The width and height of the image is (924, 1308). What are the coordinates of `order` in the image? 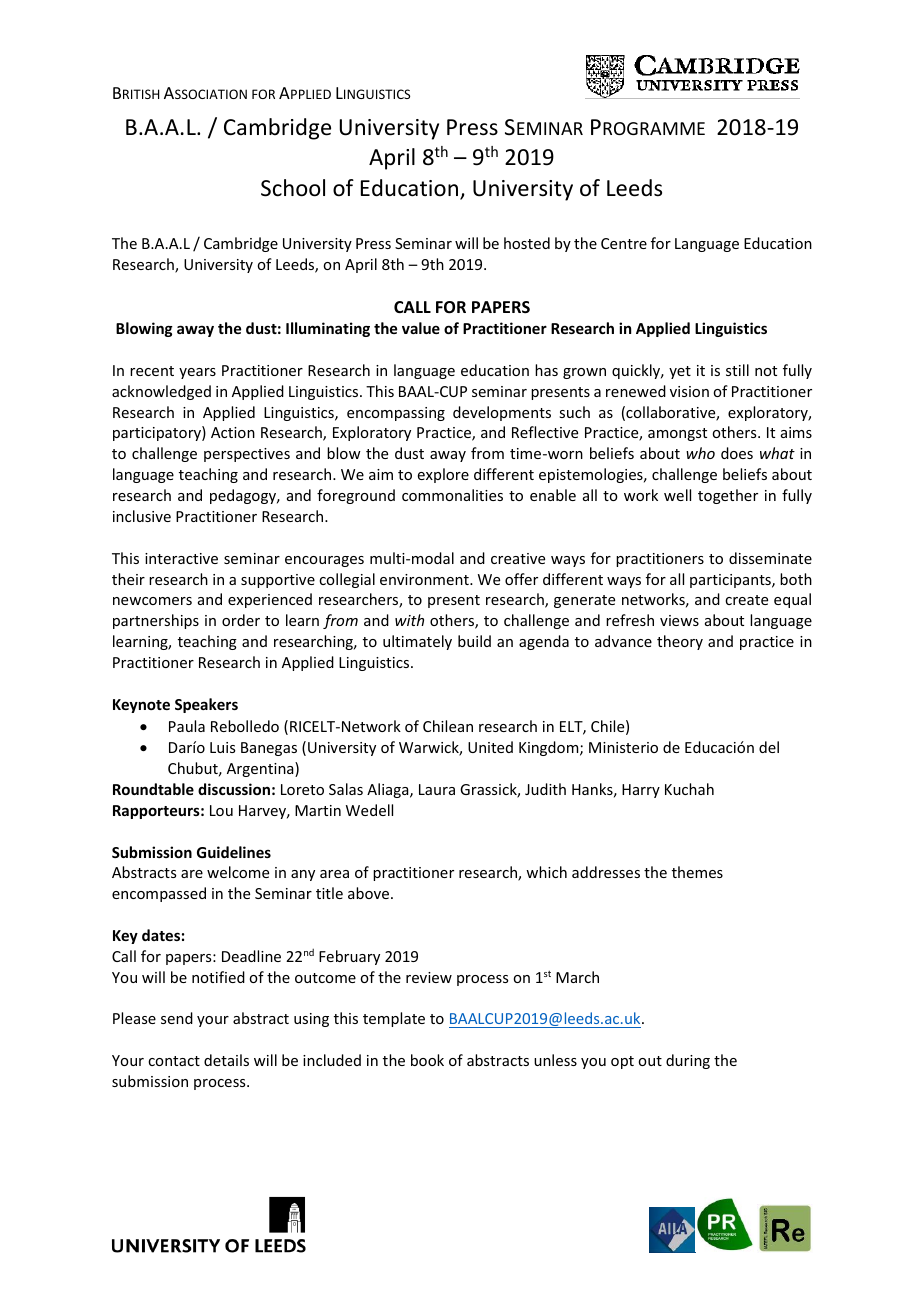 It's located at (241, 620).
